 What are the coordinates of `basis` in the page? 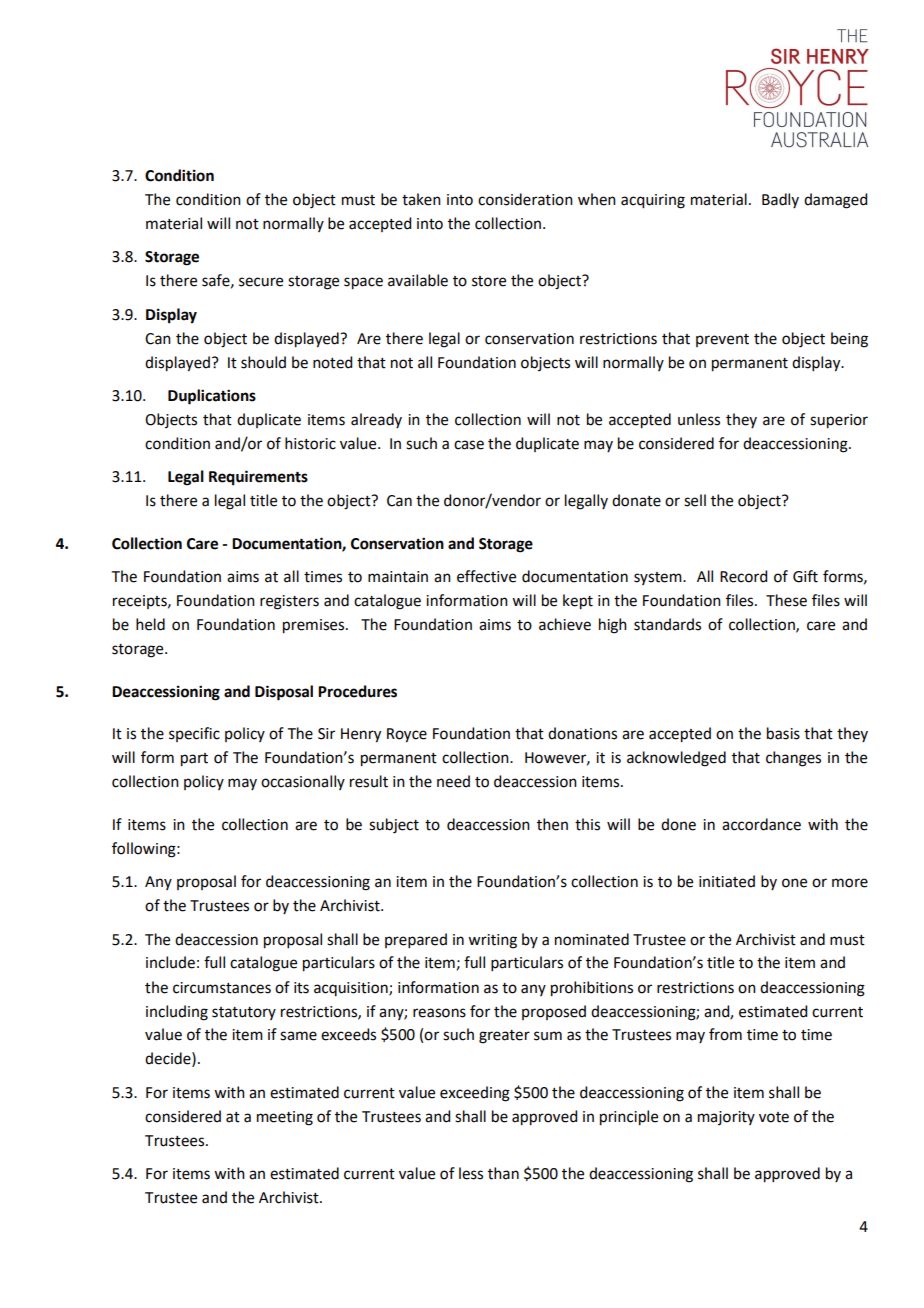 It's located at (783, 733).
